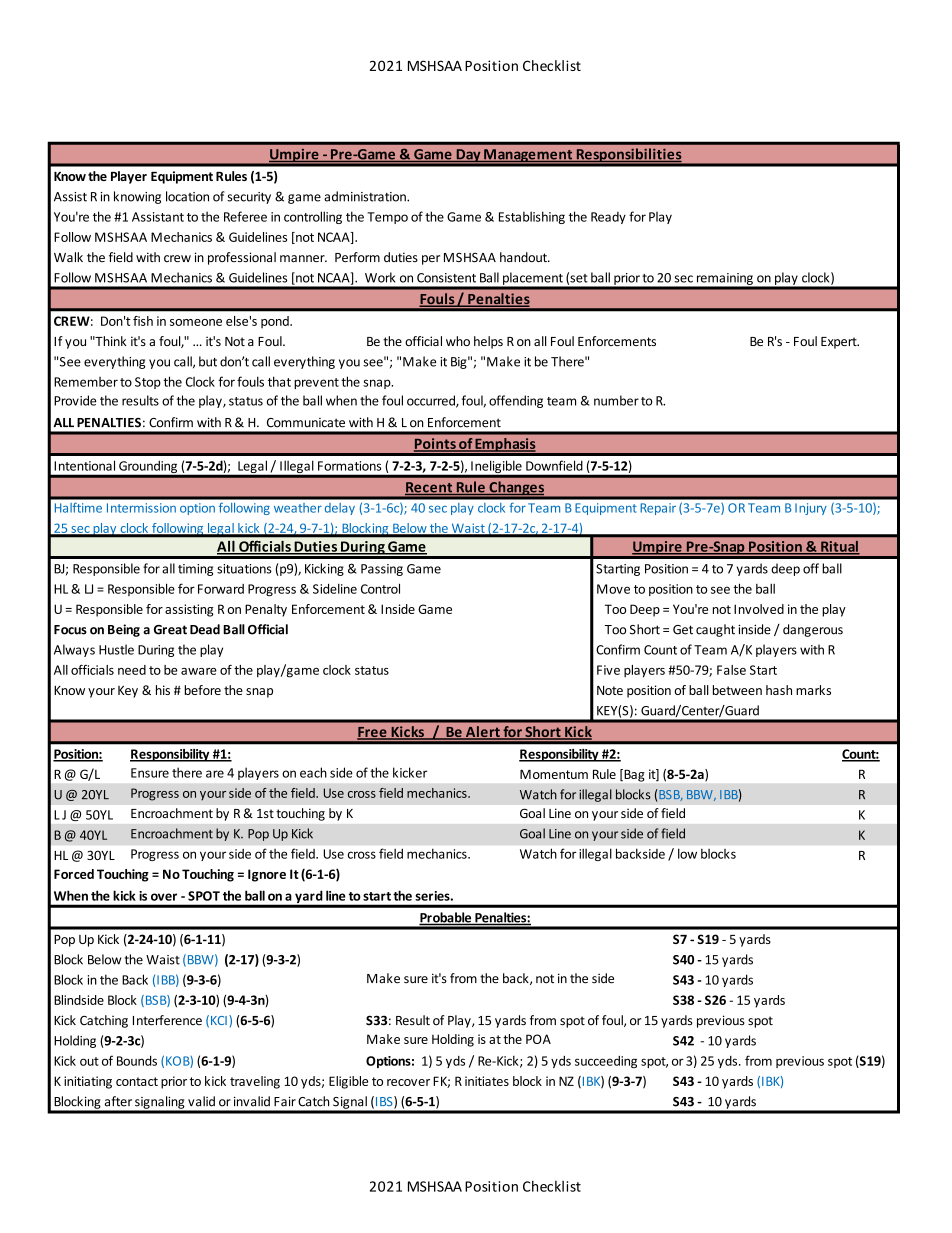 The image size is (952, 1233). What do you see at coordinates (482, 733) in the document?
I see `Alert` at bounding box center [482, 733].
